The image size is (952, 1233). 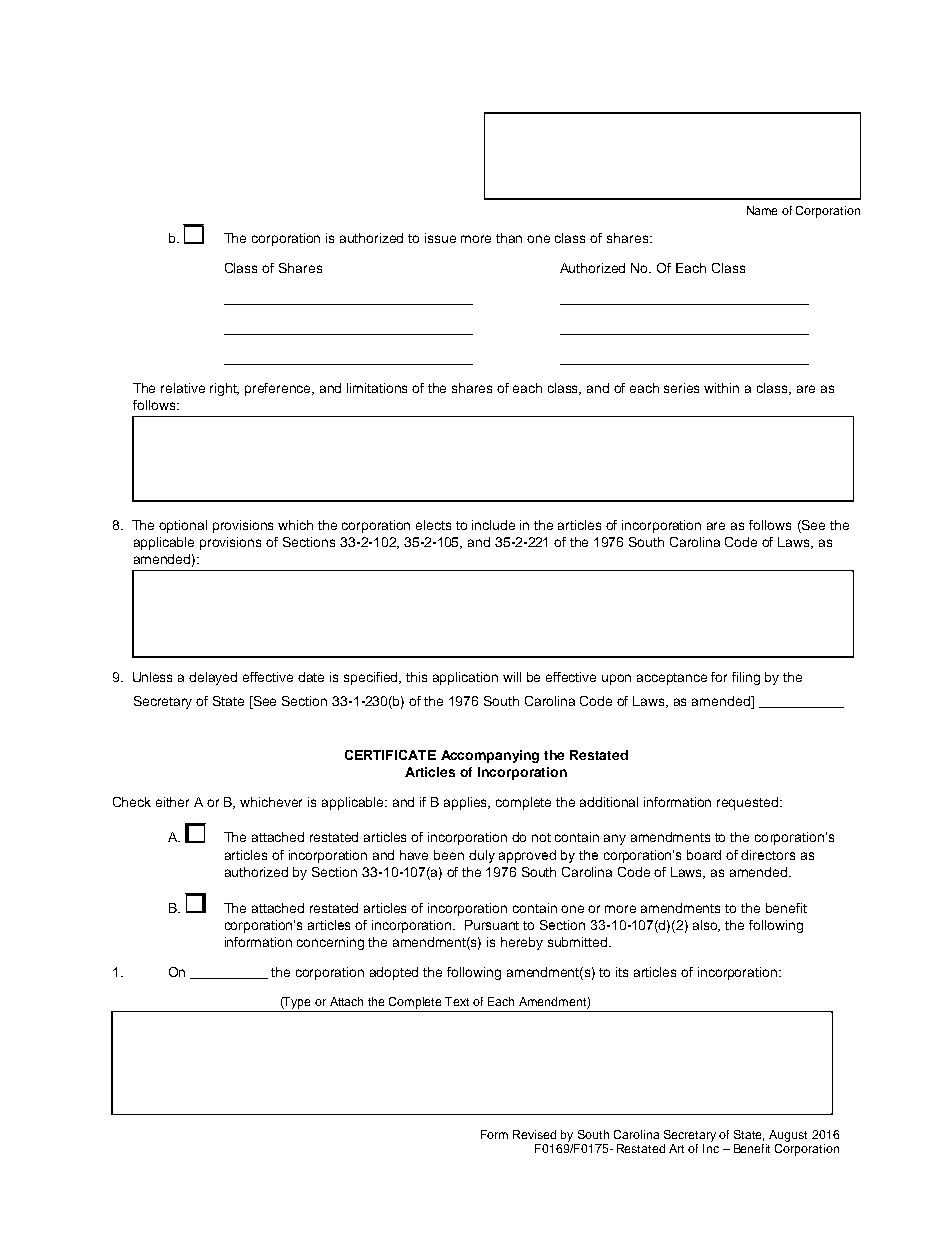 What do you see at coordinates (172, 802) in the screenshot?
I see `either` at bounding box center [172, 802].
